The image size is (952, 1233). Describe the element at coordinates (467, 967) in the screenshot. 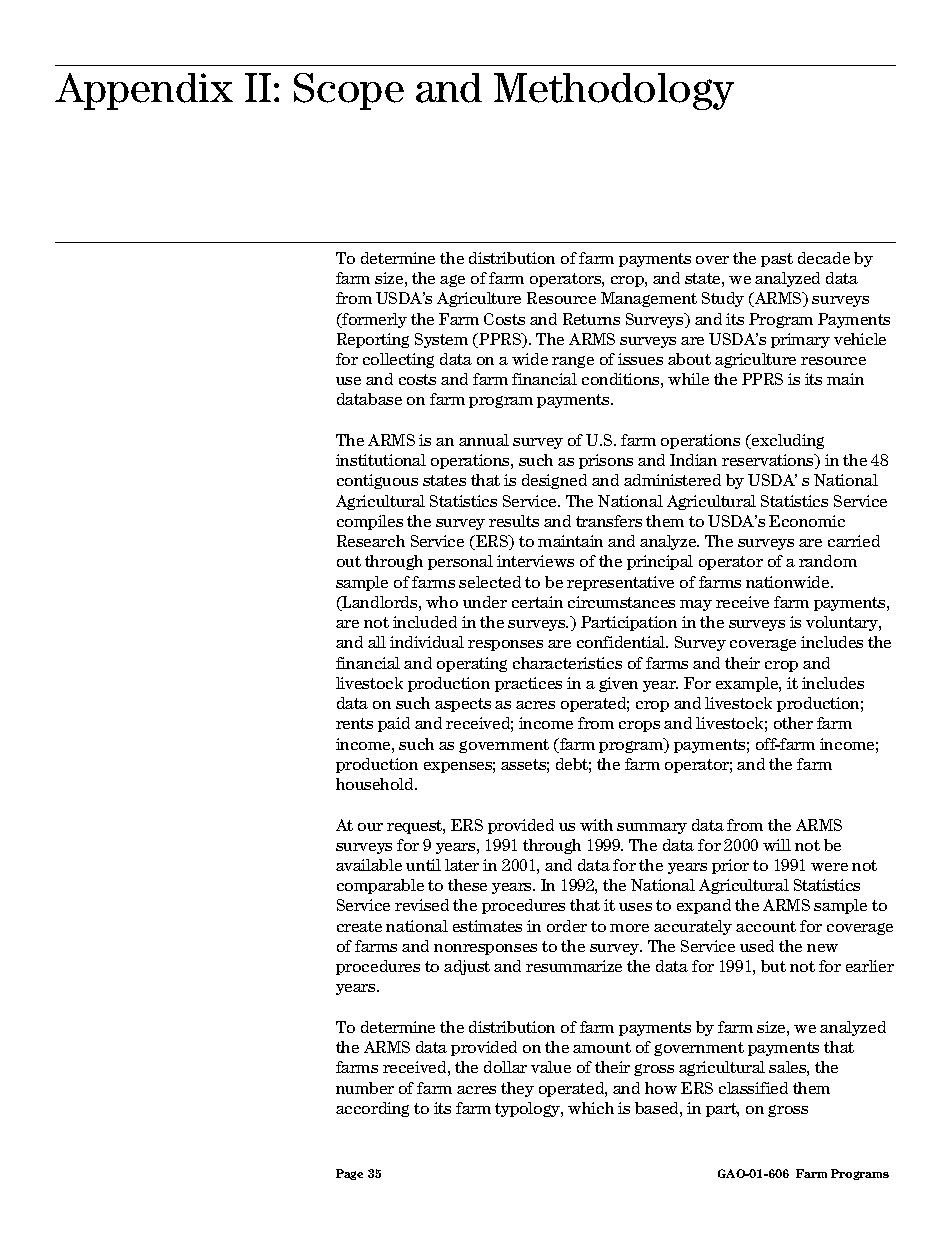

I see `adjust` at that location.
